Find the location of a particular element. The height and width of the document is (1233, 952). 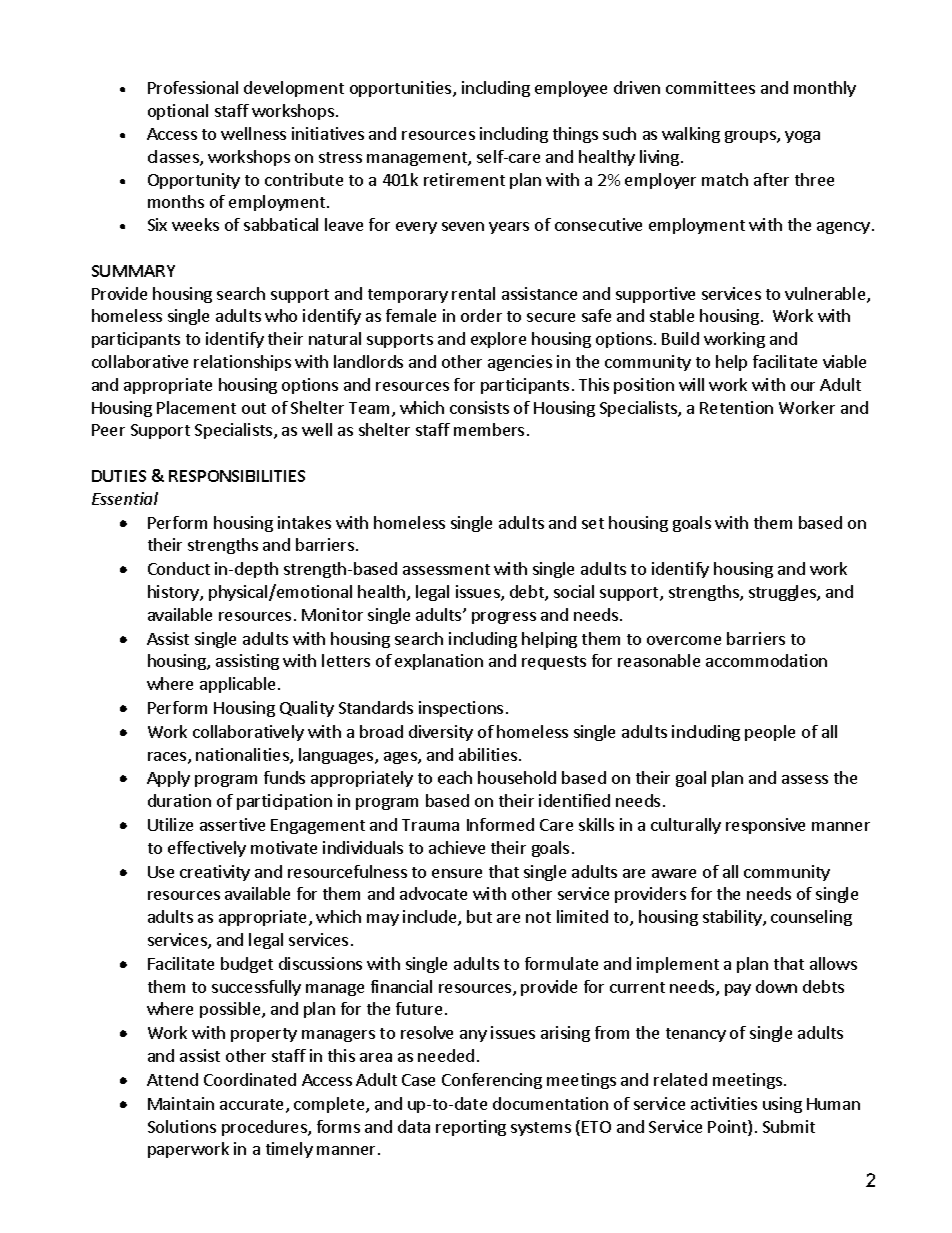

retirement is located at coordinates (464, 179).
